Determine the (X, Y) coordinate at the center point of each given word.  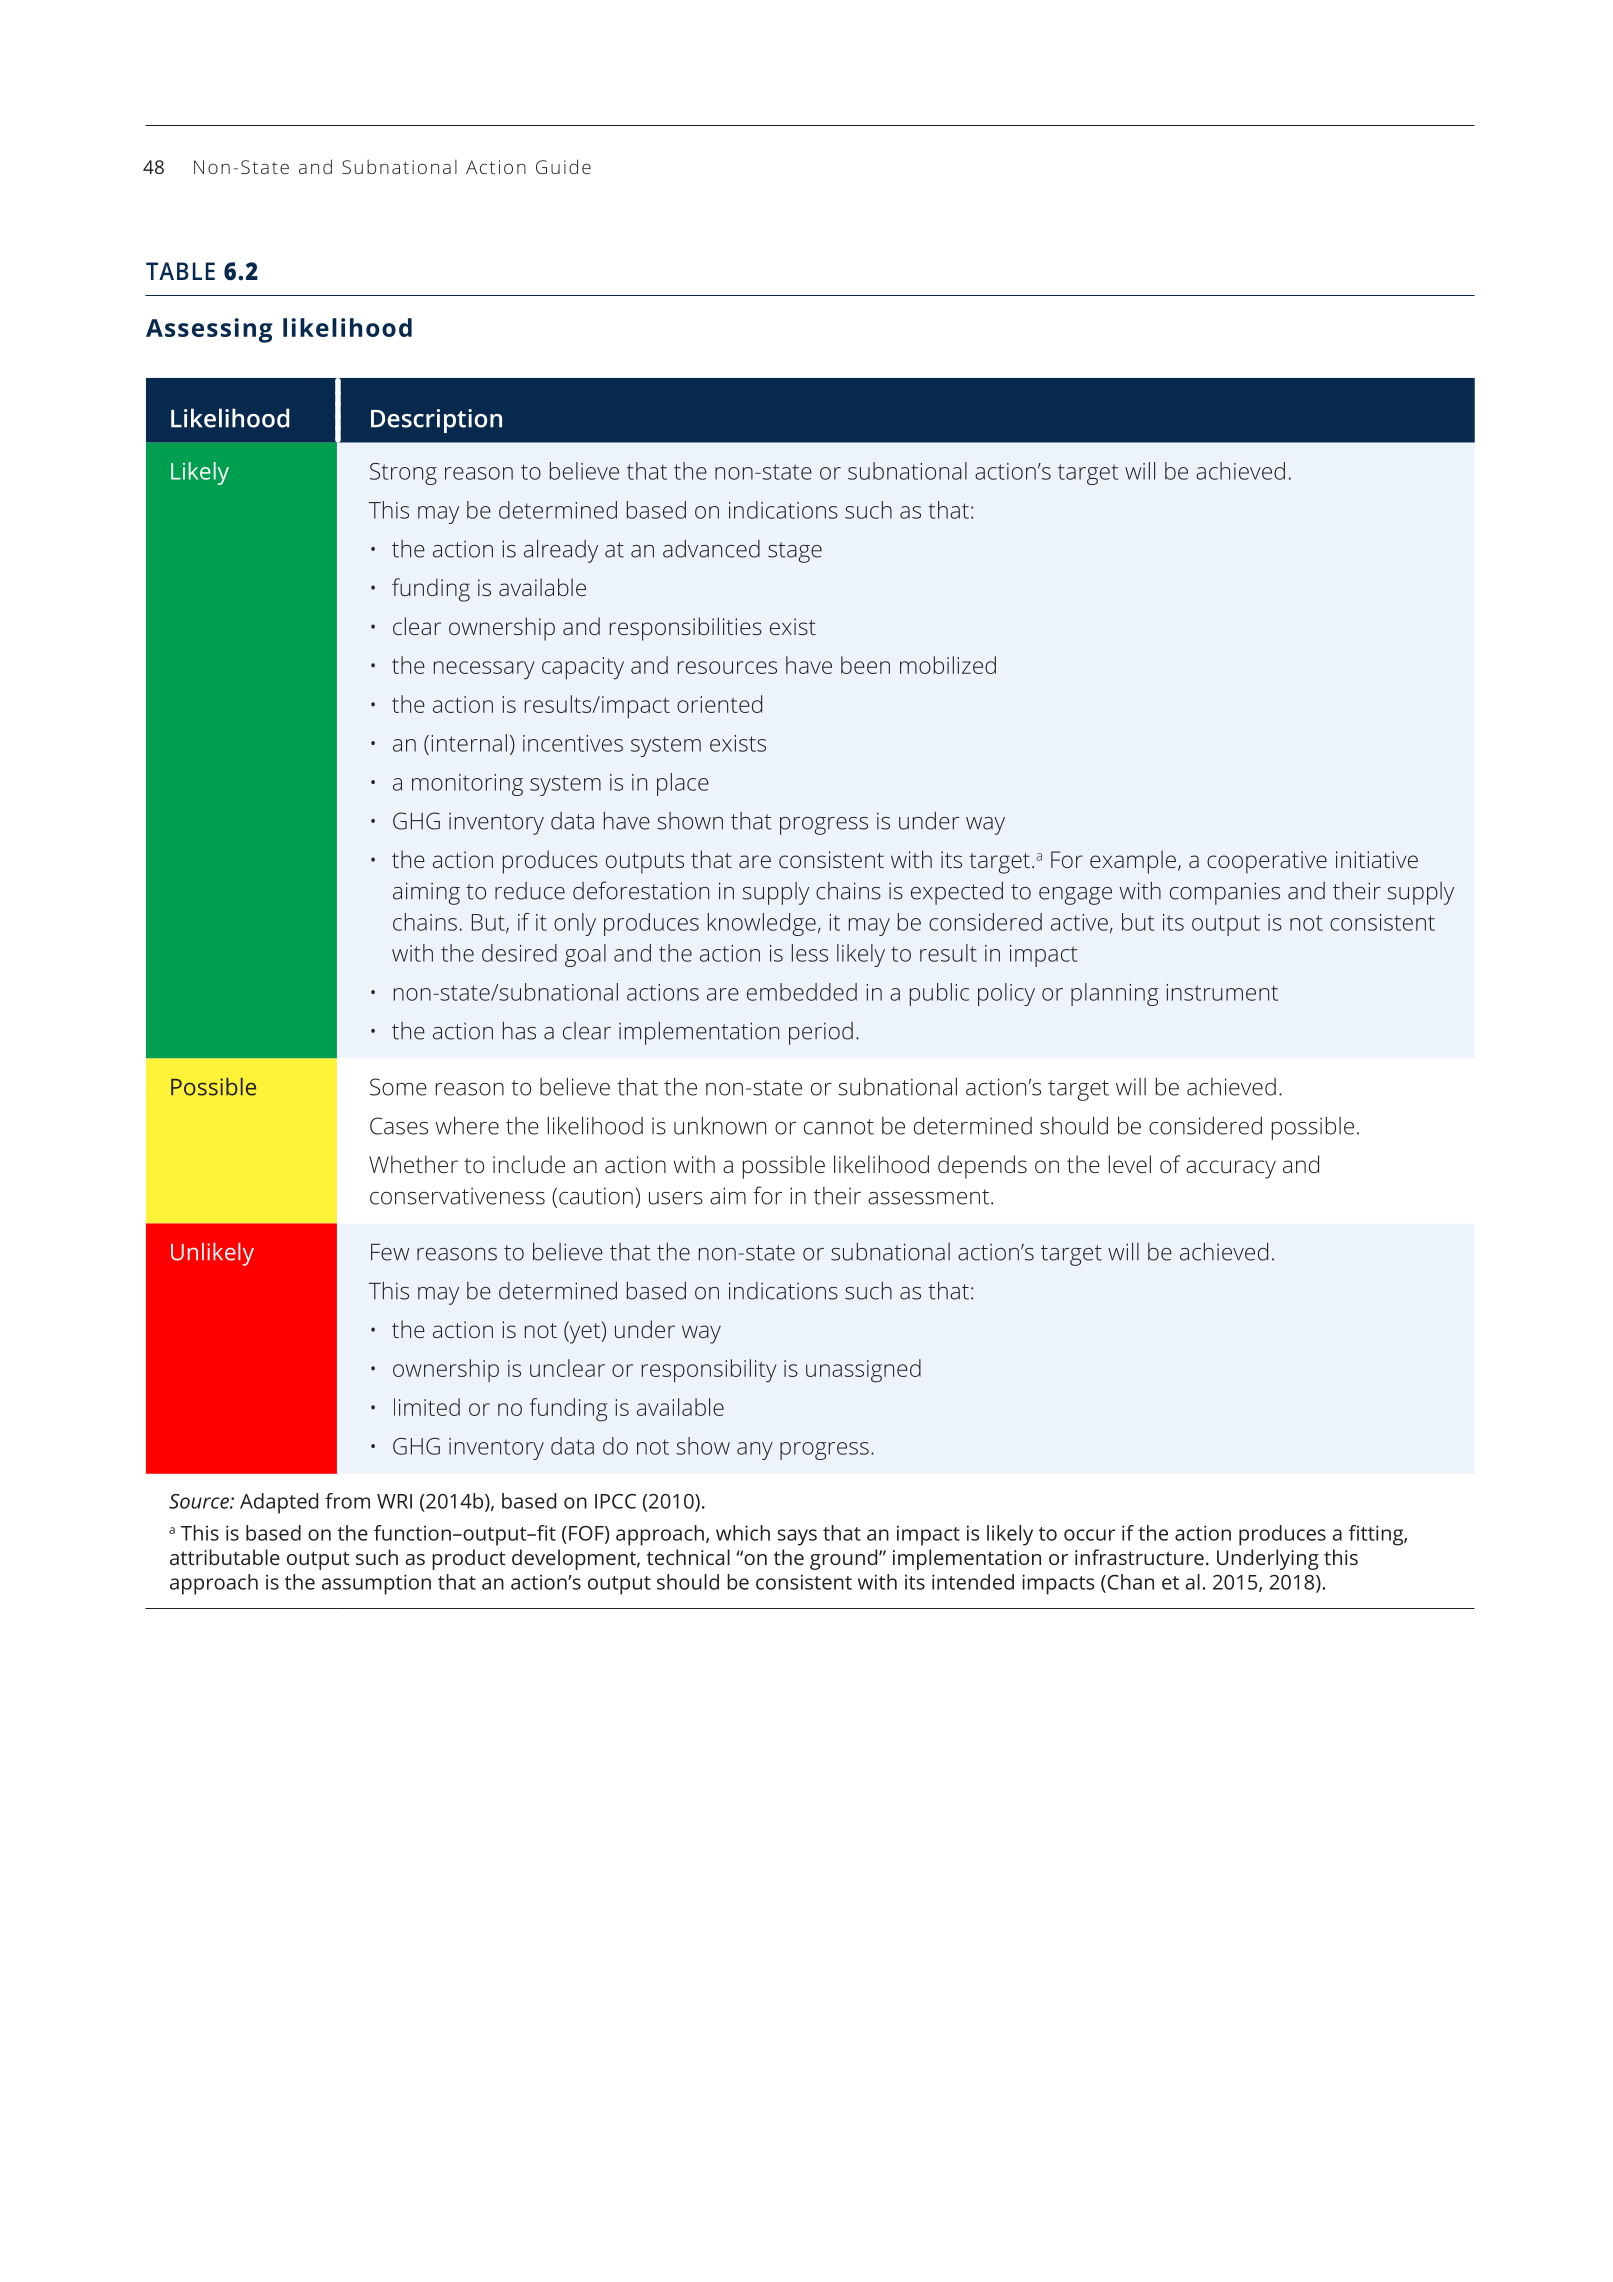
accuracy (1231, 1169)
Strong (403, 474)
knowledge (762, 924)
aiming (426, 893)
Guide (563, 166)
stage (795, 552)
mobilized (948, 665)
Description (436, 421)
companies (1225, 893)
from (347, 1501)
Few (390, 1252)
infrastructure (1139, 1557)
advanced (711, 548)
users (676, 1198)
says (797, 1537)
